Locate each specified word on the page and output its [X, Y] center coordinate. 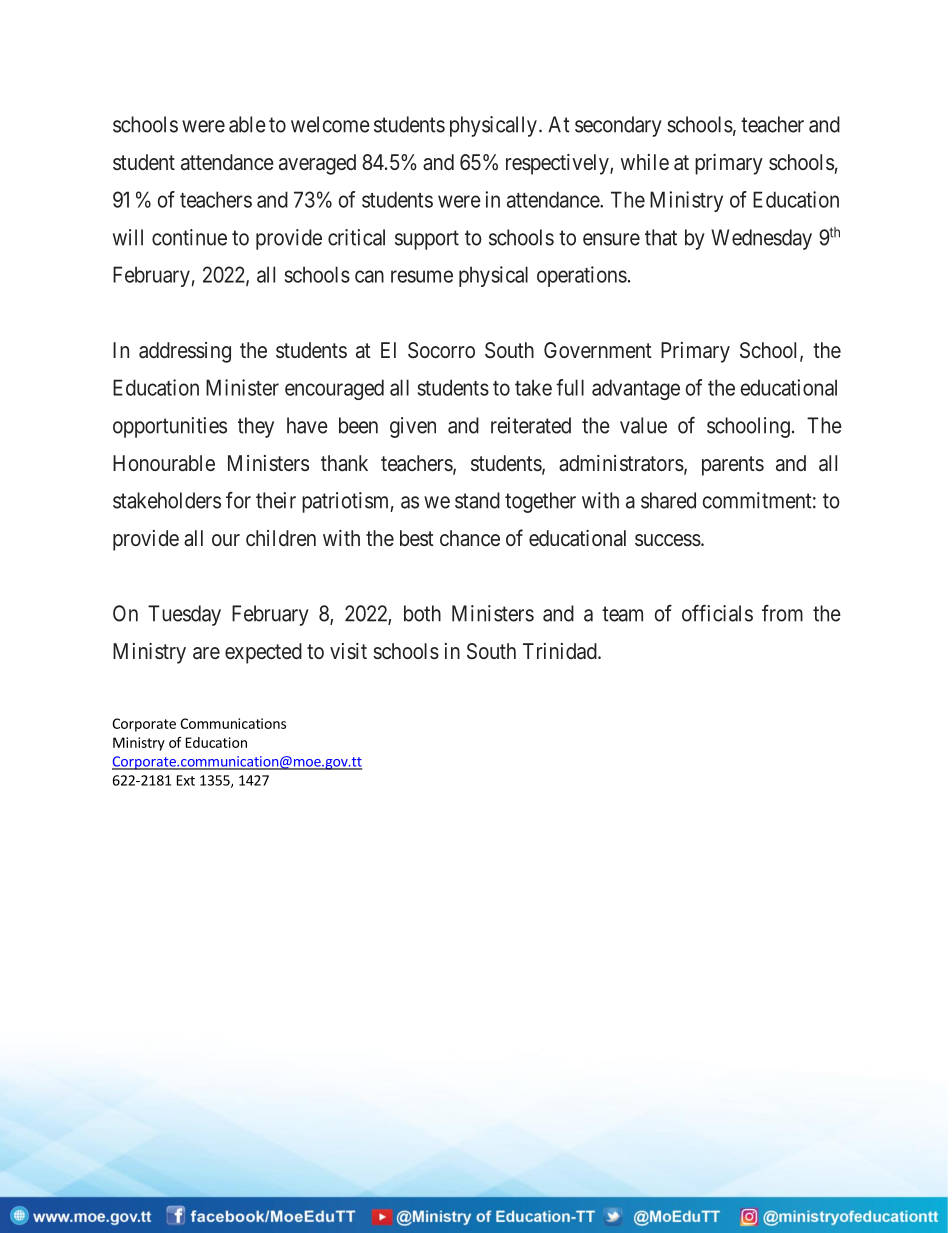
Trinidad [561, 651]
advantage [636, 389]
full [570, 387]
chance [470, 538]
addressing [185, 352]
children [281, 538]
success [668, 540]
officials [717, 613]
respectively [558, 164]
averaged [317, 164]
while [645, 162]
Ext [186, 780]
